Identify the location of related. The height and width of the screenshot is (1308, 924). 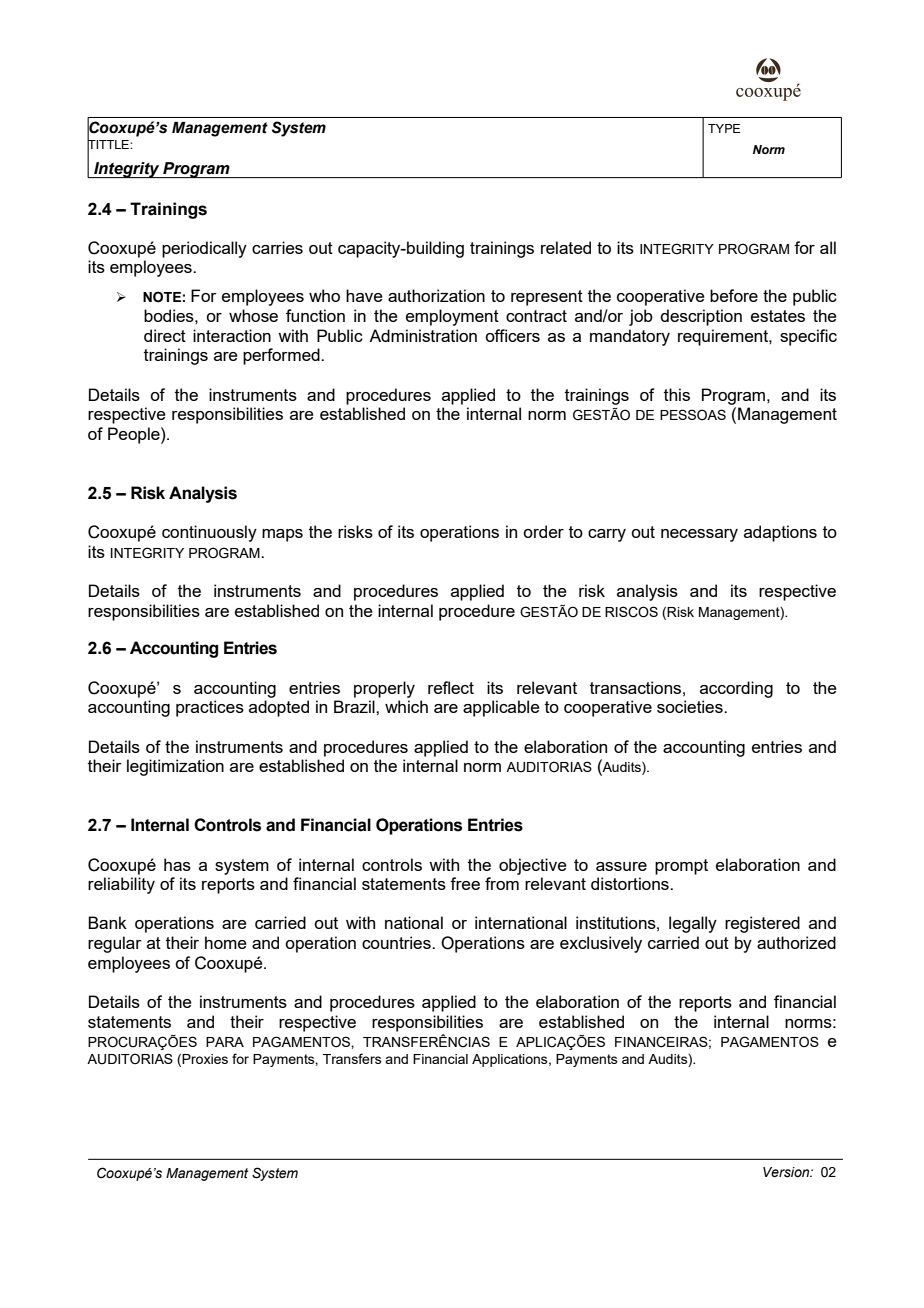
(566, 247).
